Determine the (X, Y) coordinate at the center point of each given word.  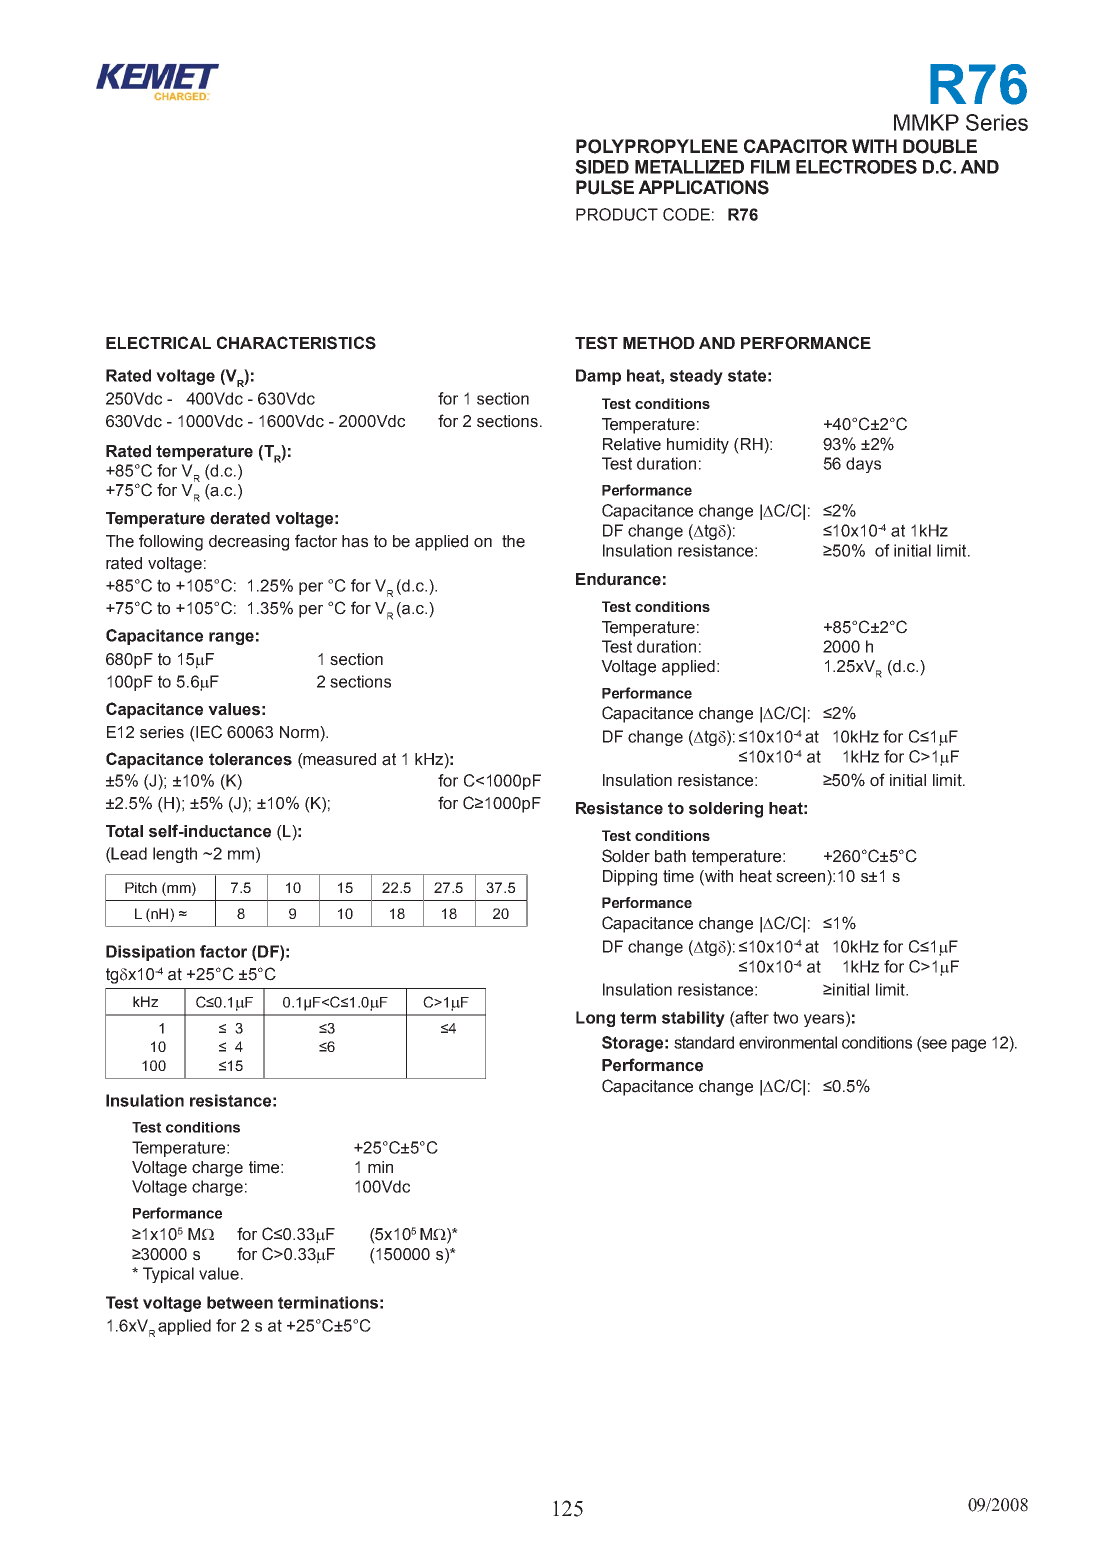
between (240, 1302)
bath (670, 856)
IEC (208, 732)
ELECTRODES (856, 167)
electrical (158, 342)
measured (339, 759)
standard (704, 1042)
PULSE (605, 187)
